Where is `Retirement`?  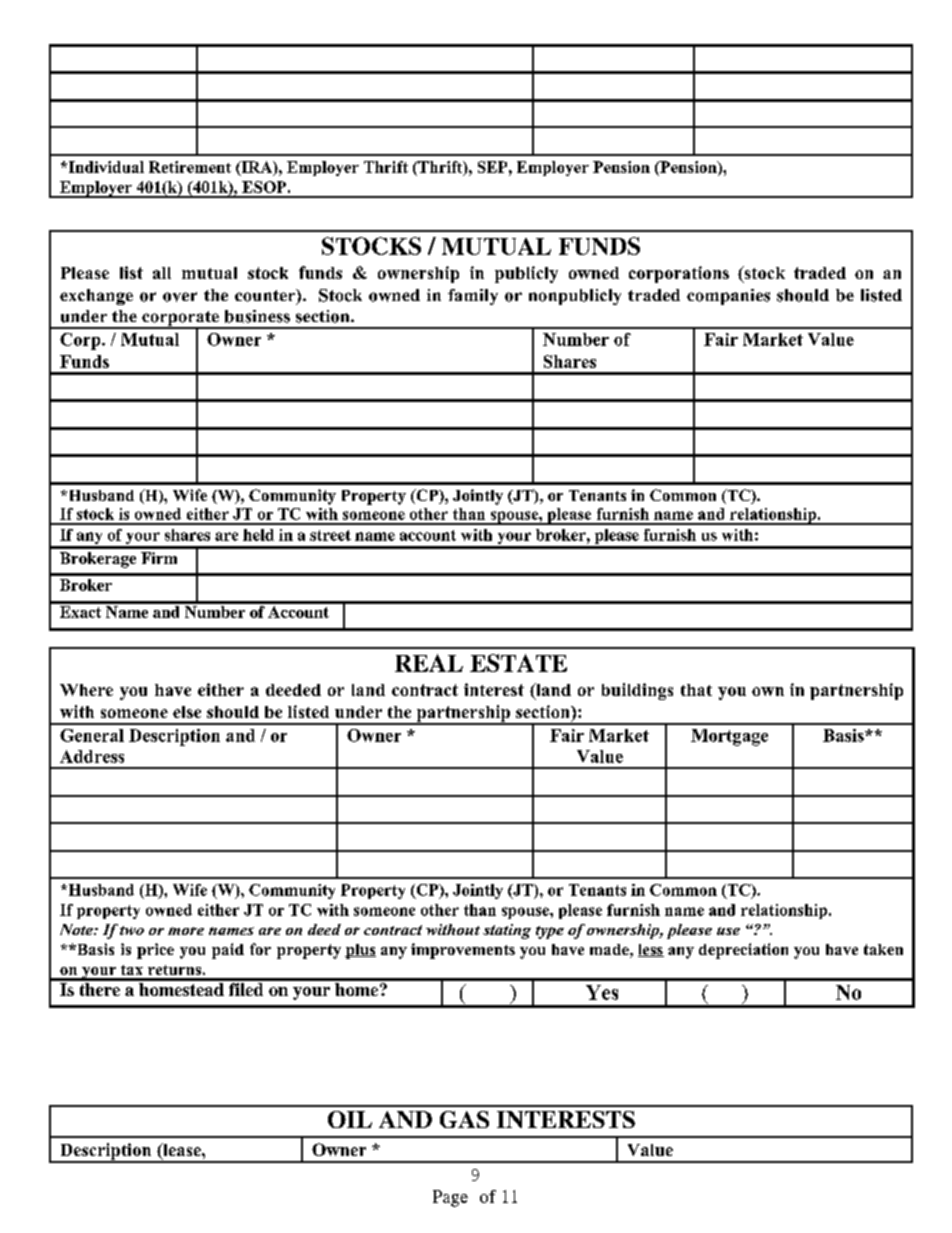 Retirement is located at coordinates (190, 167).
